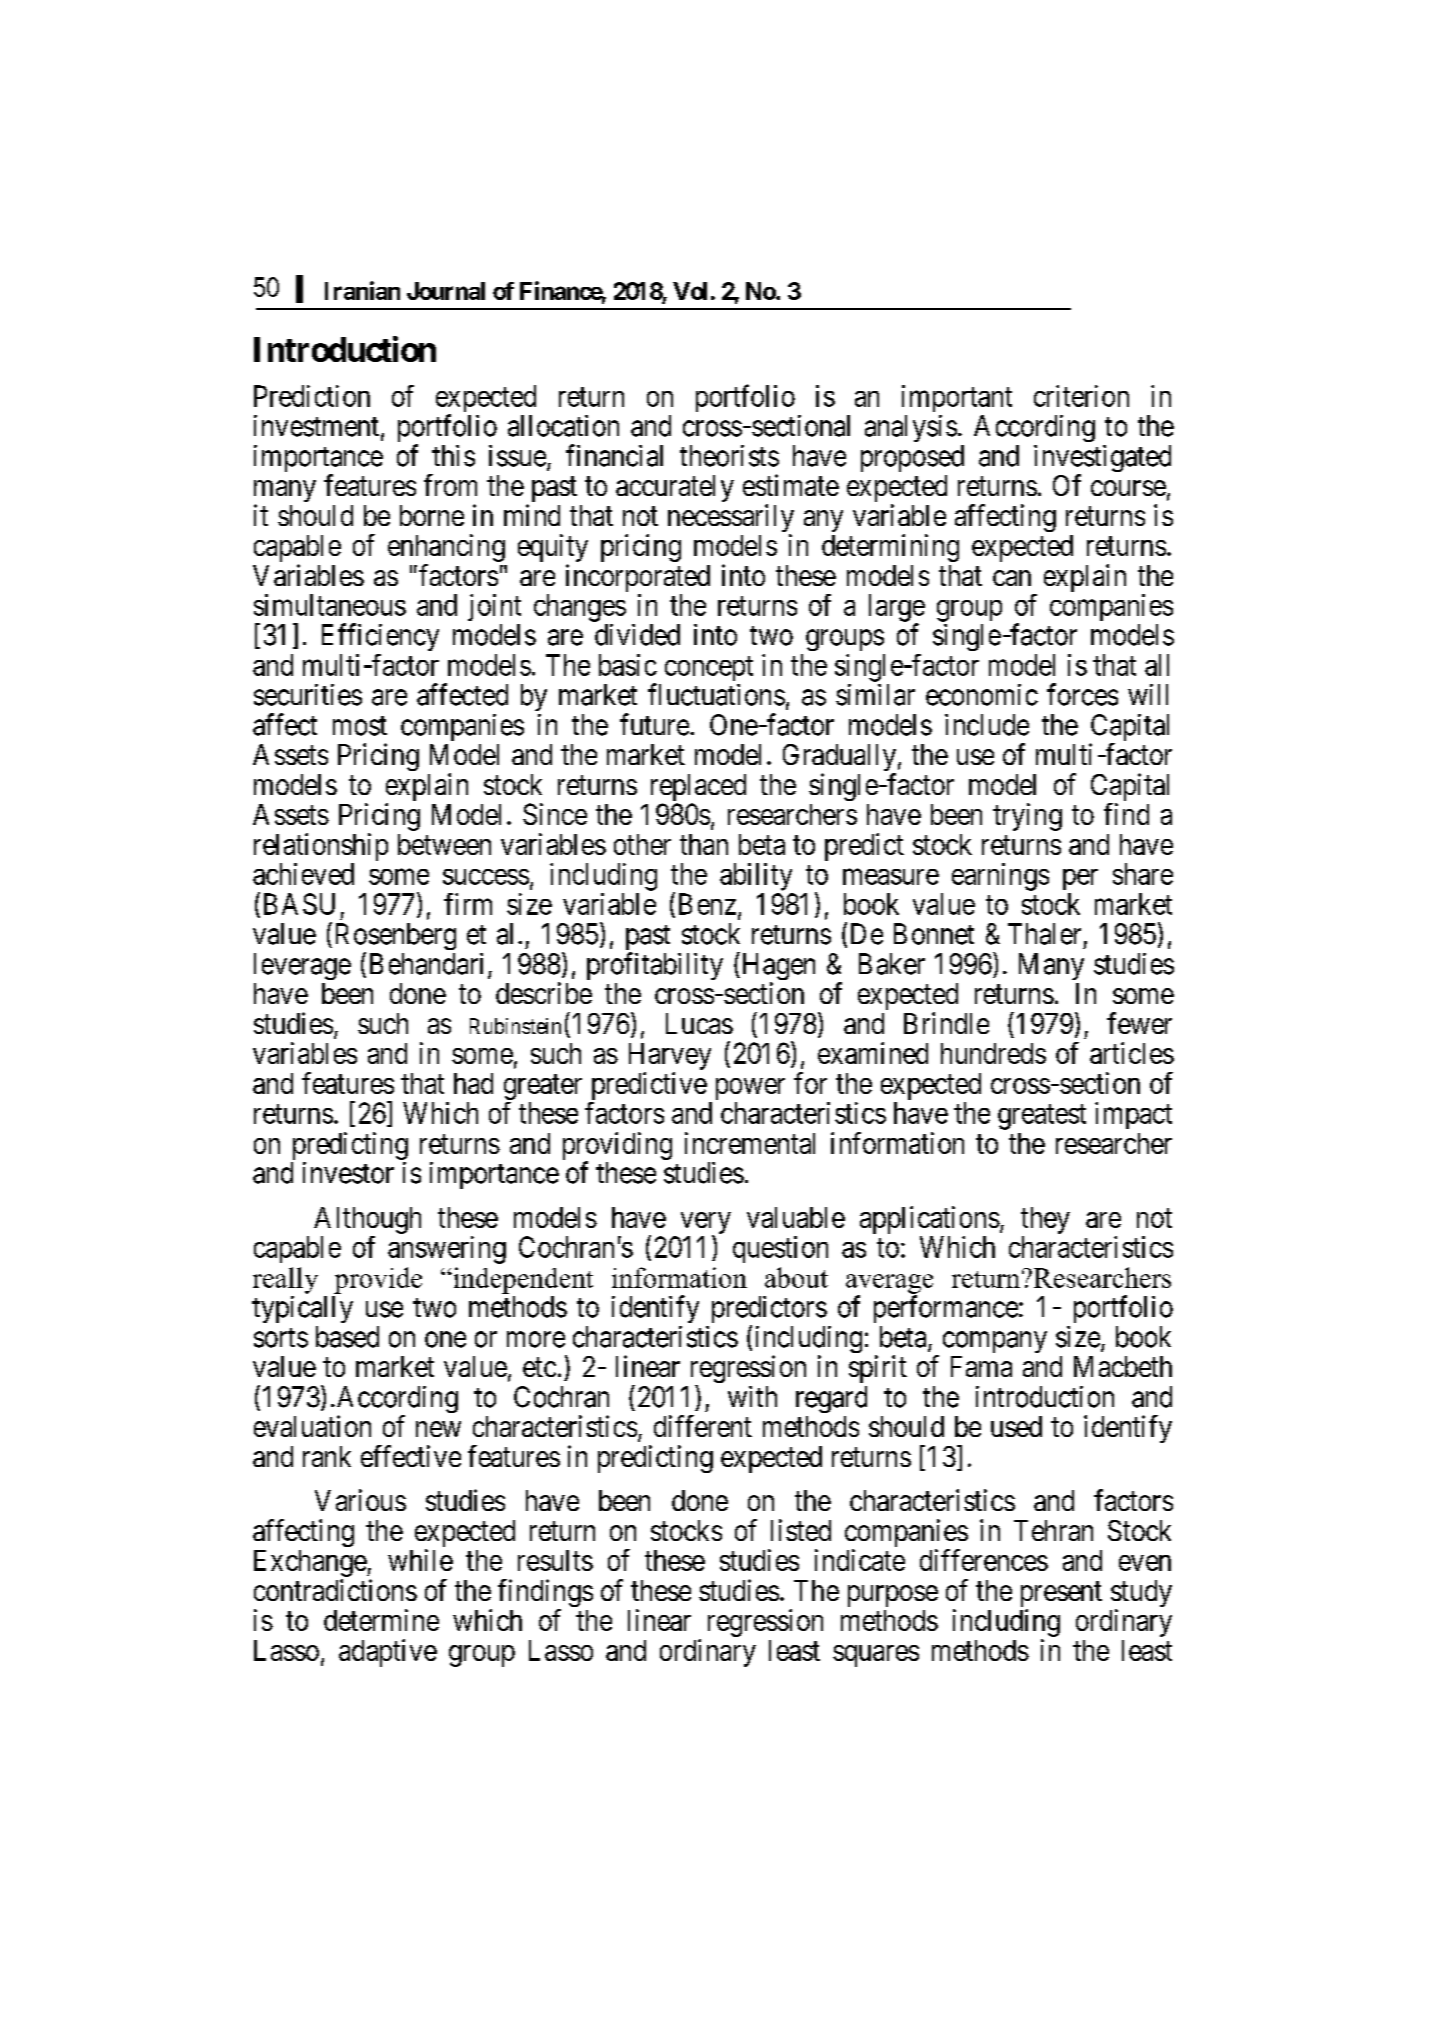 The image size is (1432, 2026). I want to click on very, so click(706, 1224).
